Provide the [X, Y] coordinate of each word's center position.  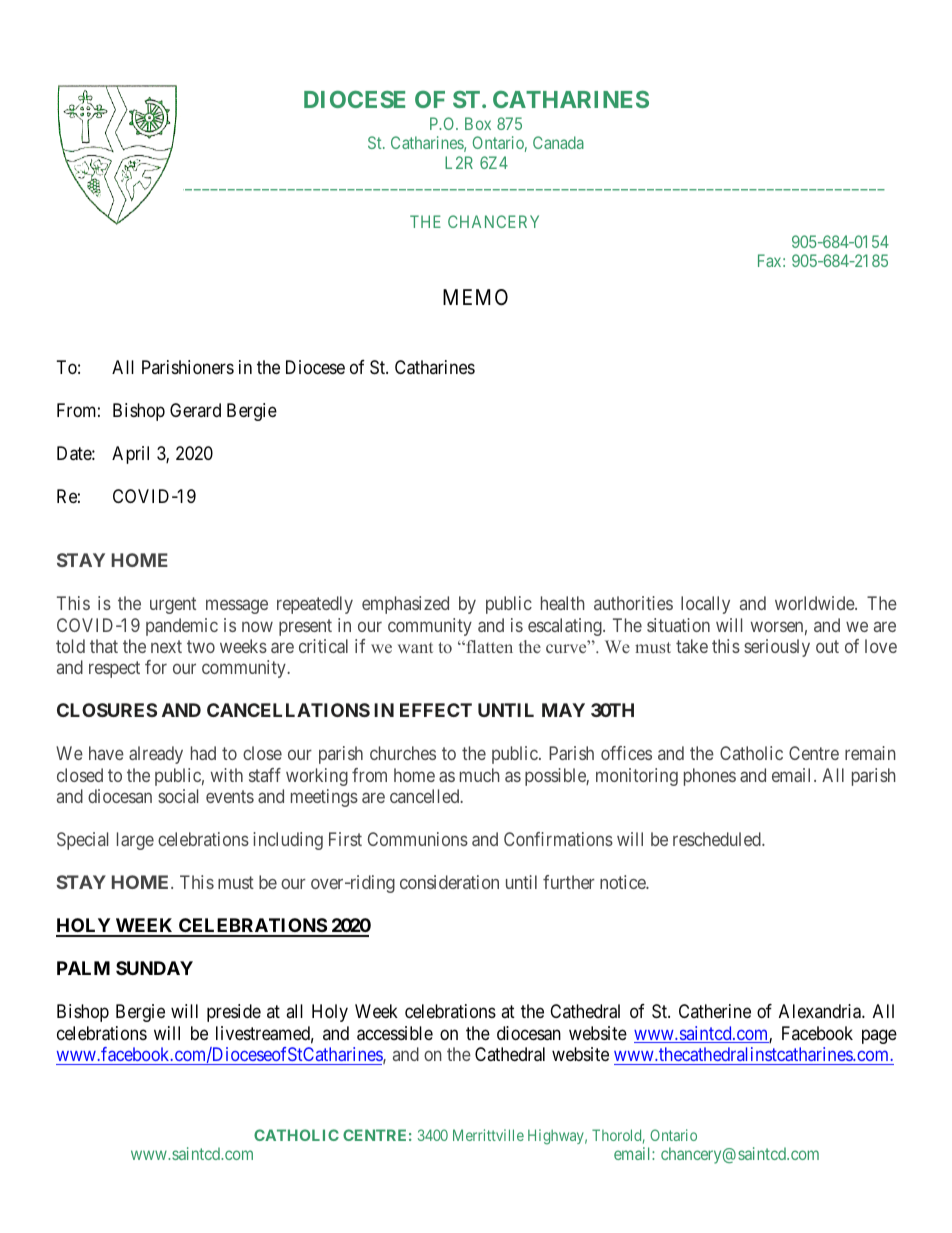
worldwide [815, 603]
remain [870, 753]
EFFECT [436, 710]
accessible [395, 1033]
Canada [558, 142]
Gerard [195, 410]
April [130, 455]
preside [234, 1013]
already [156, 755]
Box [478, 123]
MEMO [475, 297]
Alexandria [821, 1011]
